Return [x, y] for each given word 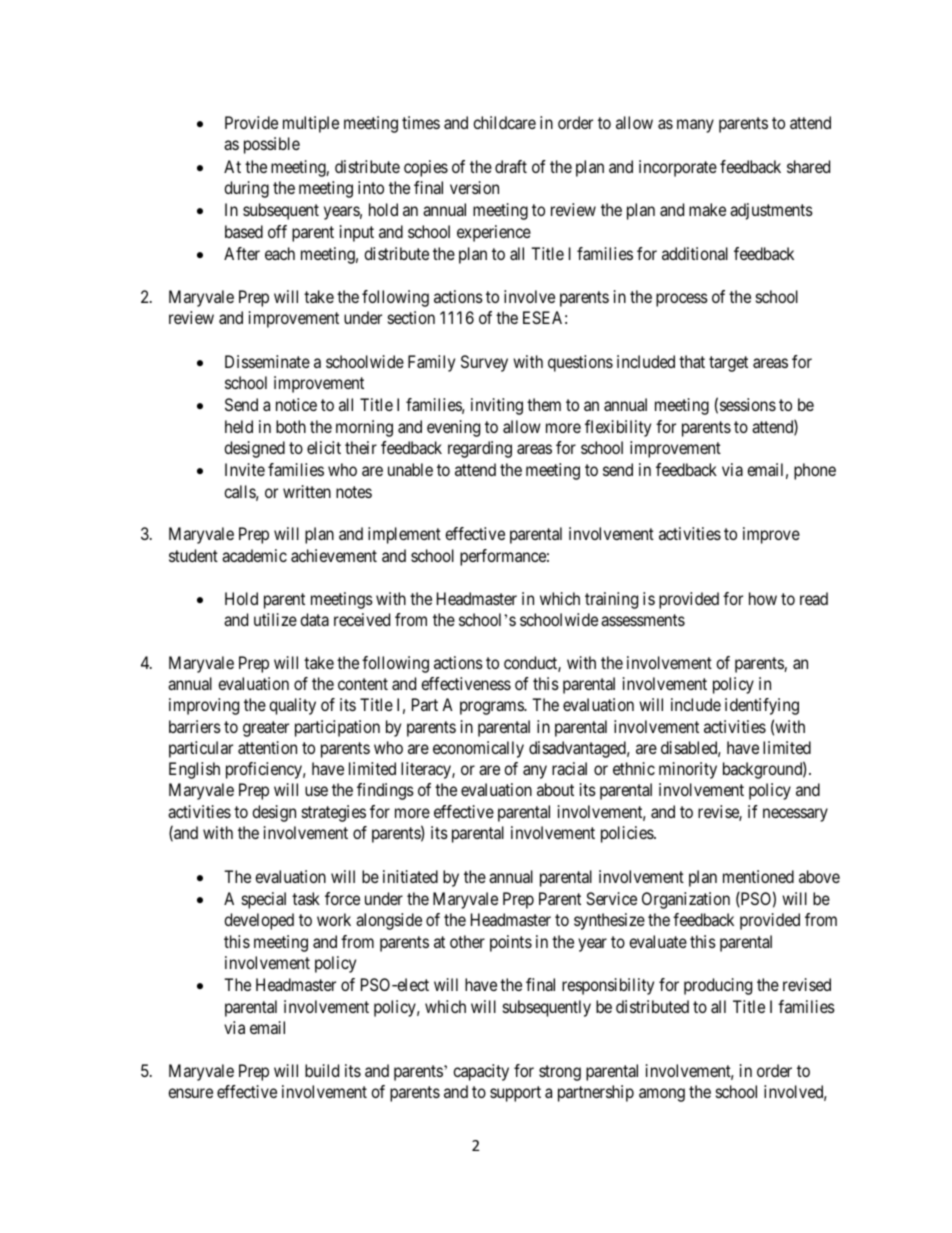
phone [815, 471]
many [695, 126]
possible [272, 145]
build [322, 1070]
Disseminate [267, 361]
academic [254, 555]
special [264, 900]
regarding [480, 449]
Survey [484, 363]
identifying [762, 706]
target [728, 364]
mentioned [758, 876]
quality [292, 706]
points [511, 943]
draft [511, 166]
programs [492, 708]
